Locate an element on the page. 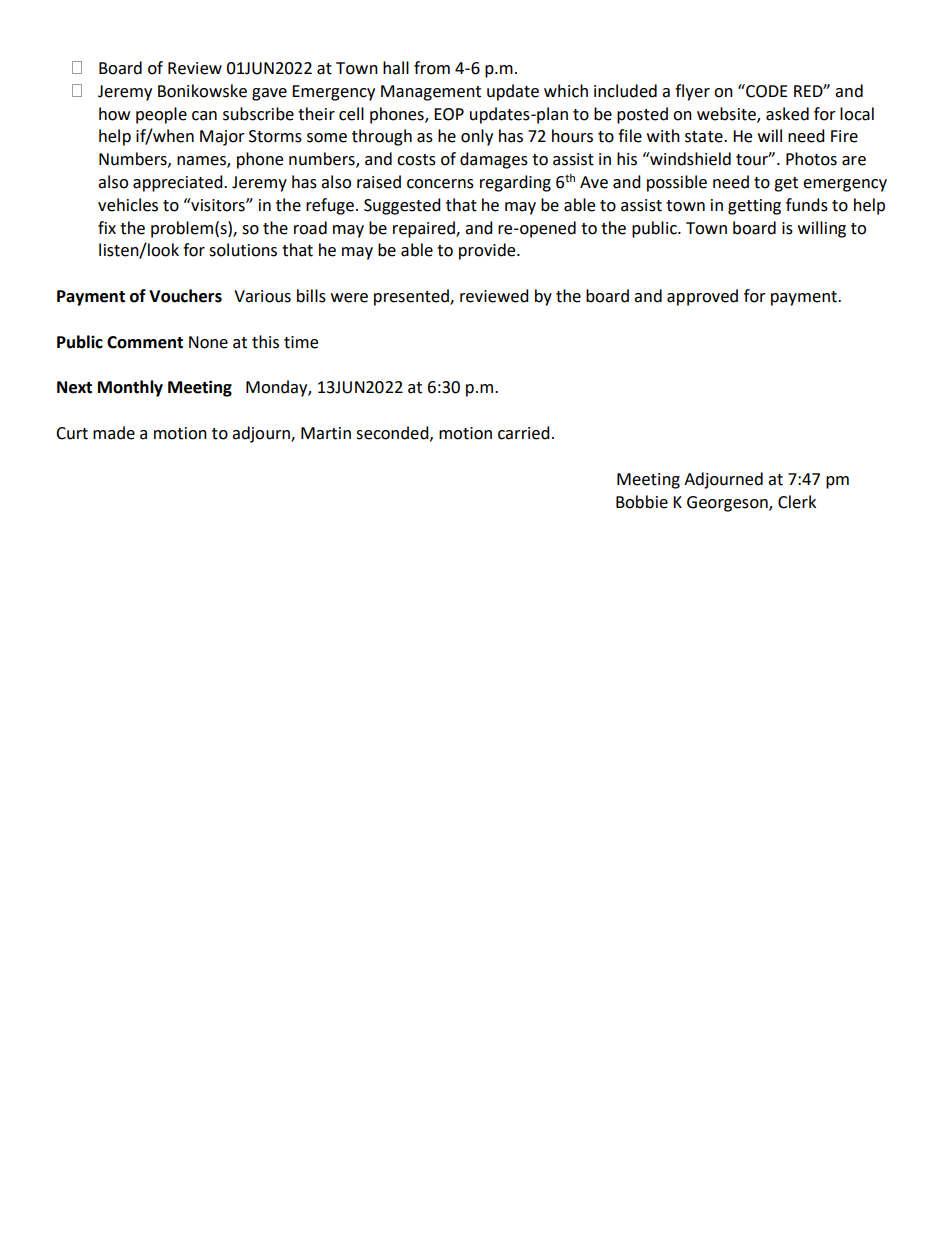 The width and height of the page is (952, 1233). gave is located at coordinates (269, 94).
